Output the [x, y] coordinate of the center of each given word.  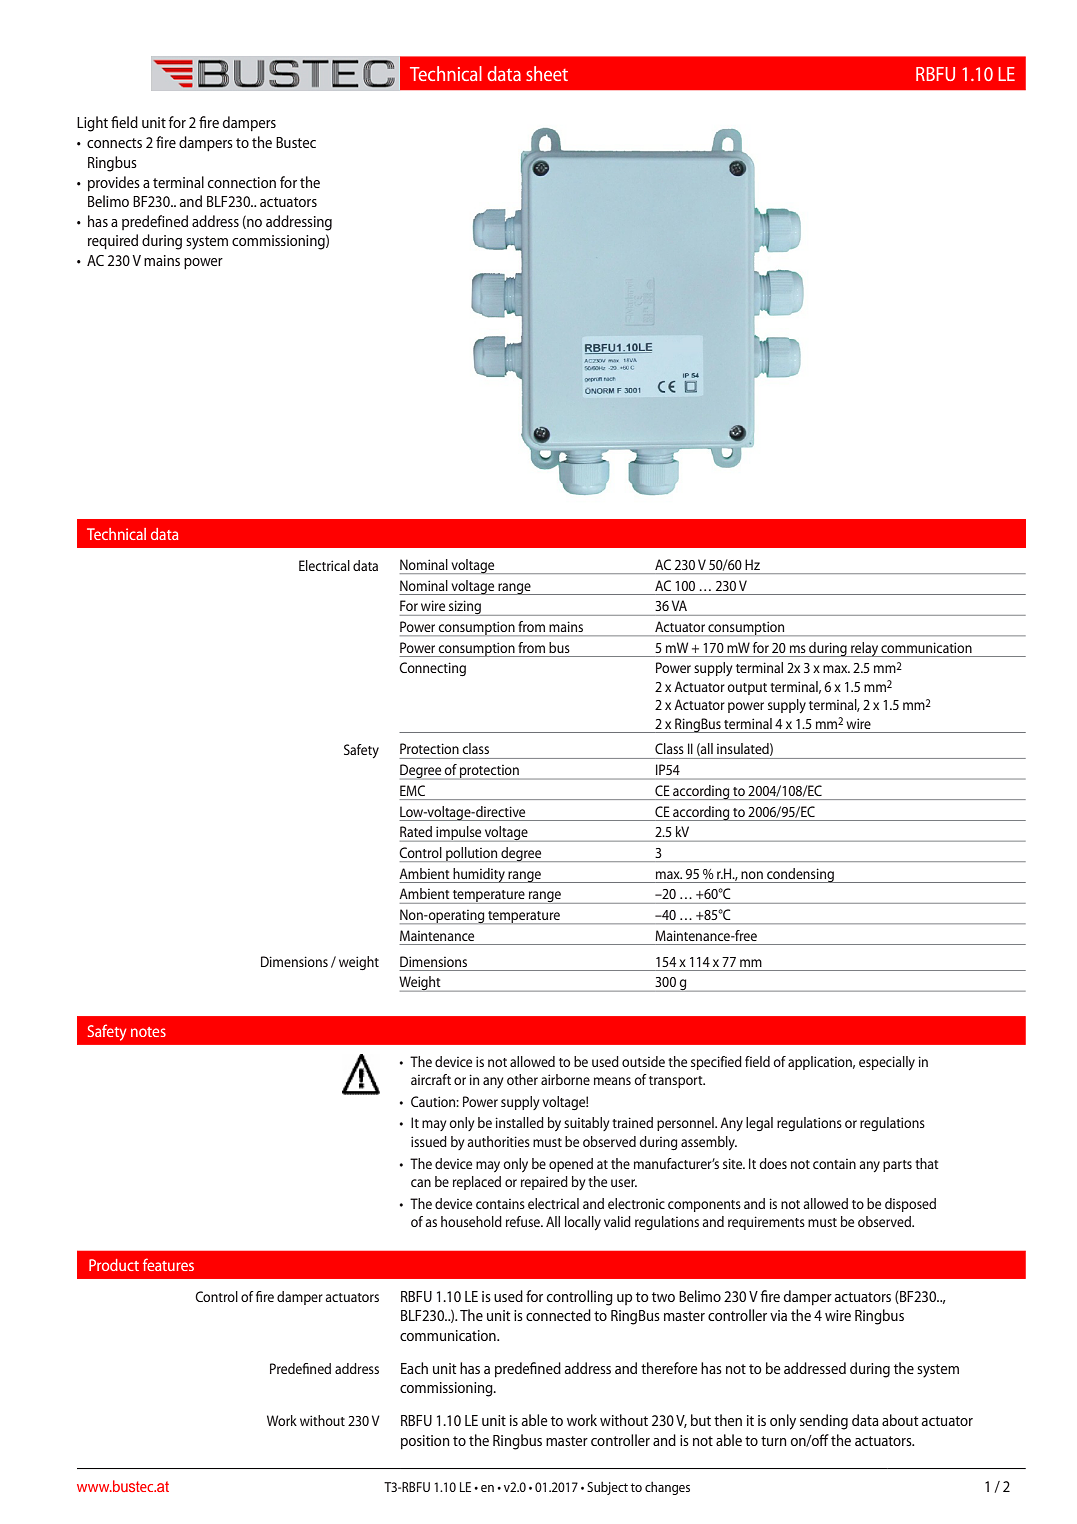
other [522, 1079]
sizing [465, 608]
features [168, 1264]
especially [887, 1063]
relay [864, 649]
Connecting [432, 669]
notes [148, 1032]
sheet [547, 73]
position [425, 1442]
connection [242, 182]
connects [114, 143]
